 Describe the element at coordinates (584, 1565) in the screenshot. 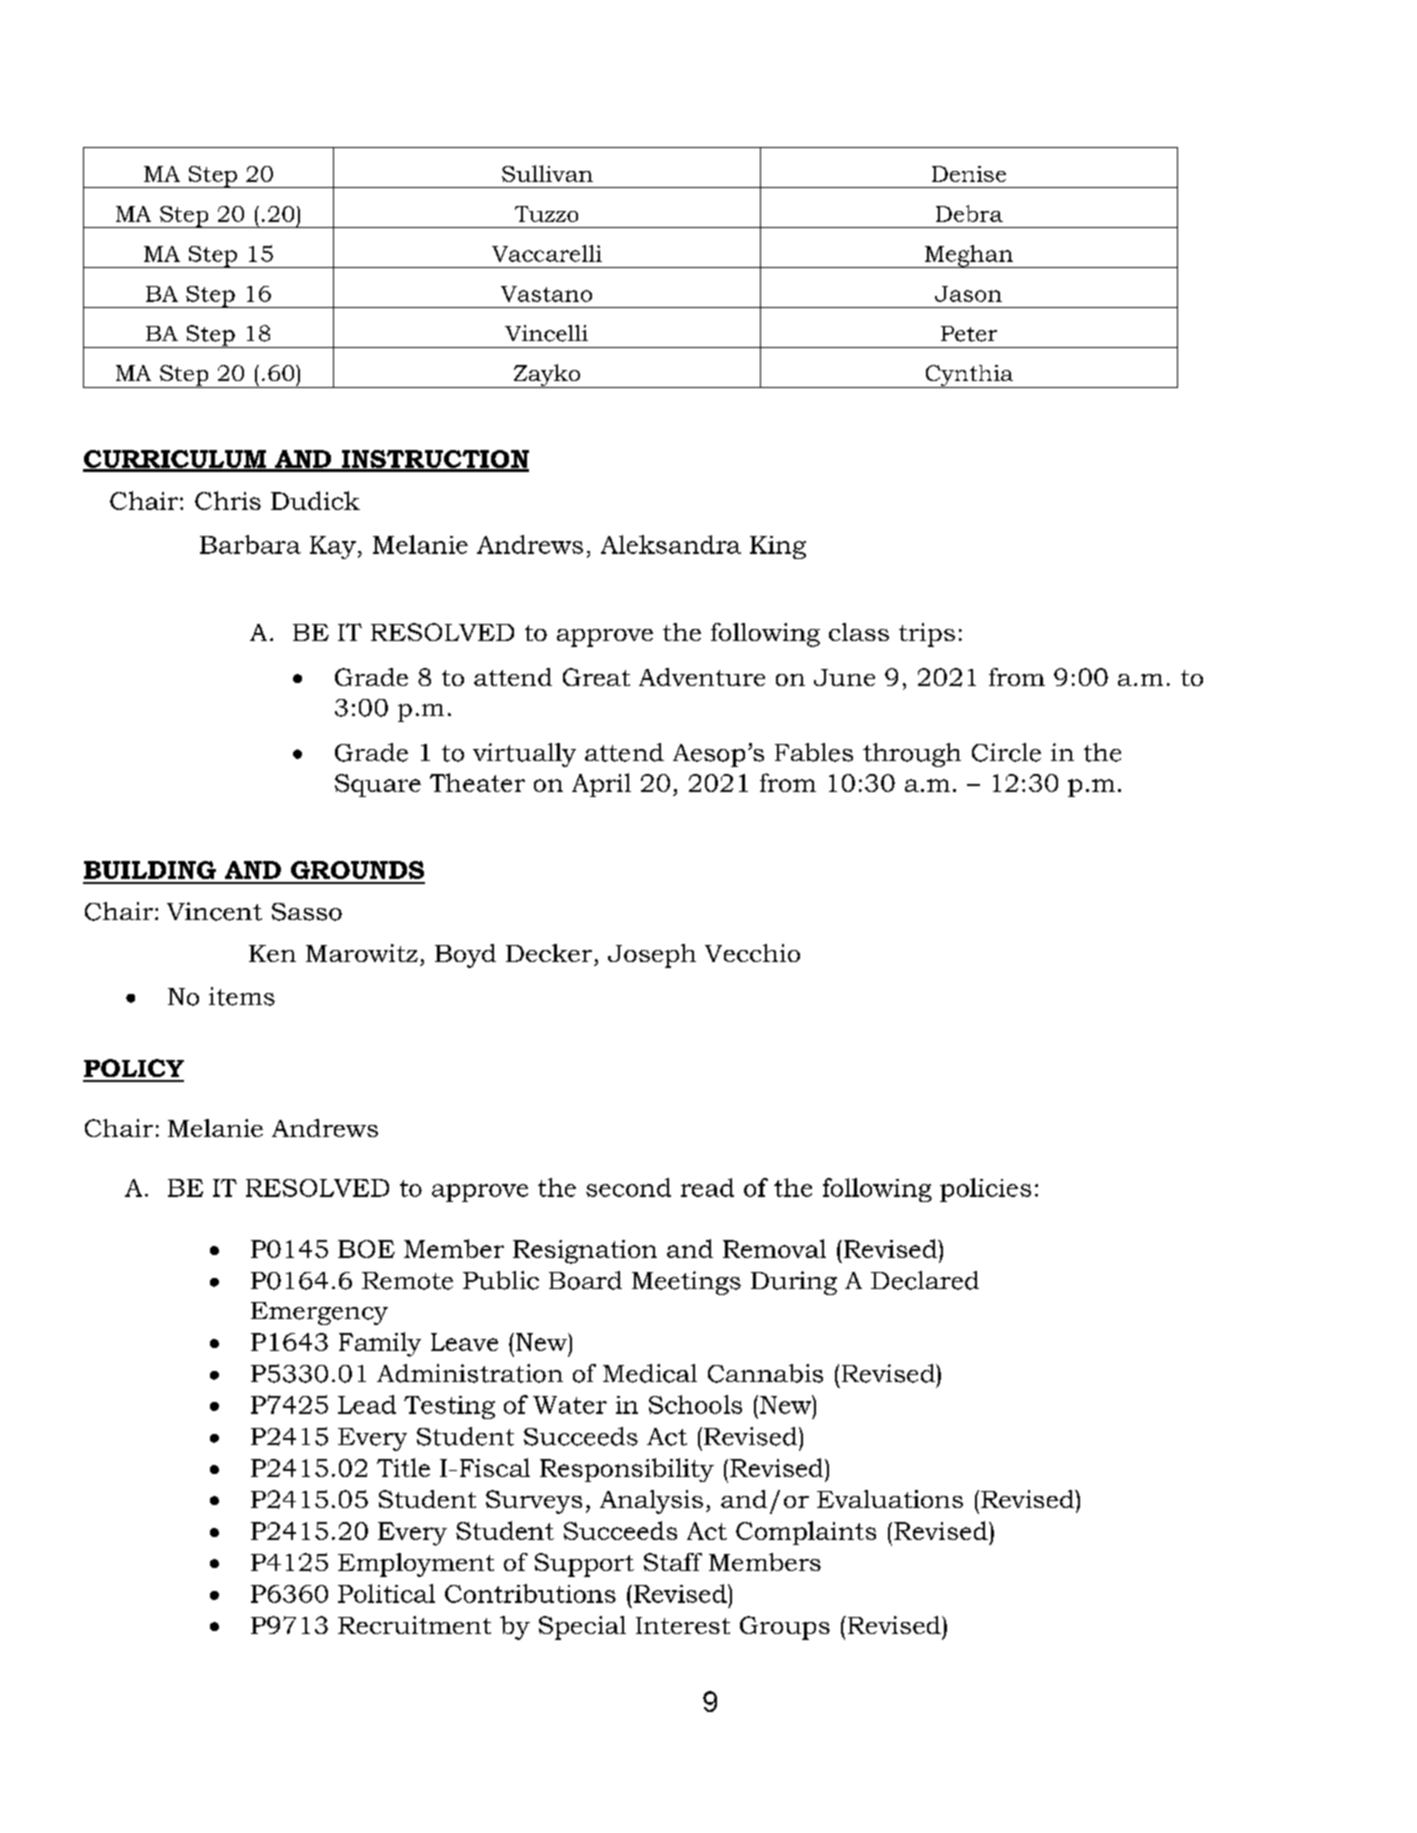

I see `Support` at that location.
